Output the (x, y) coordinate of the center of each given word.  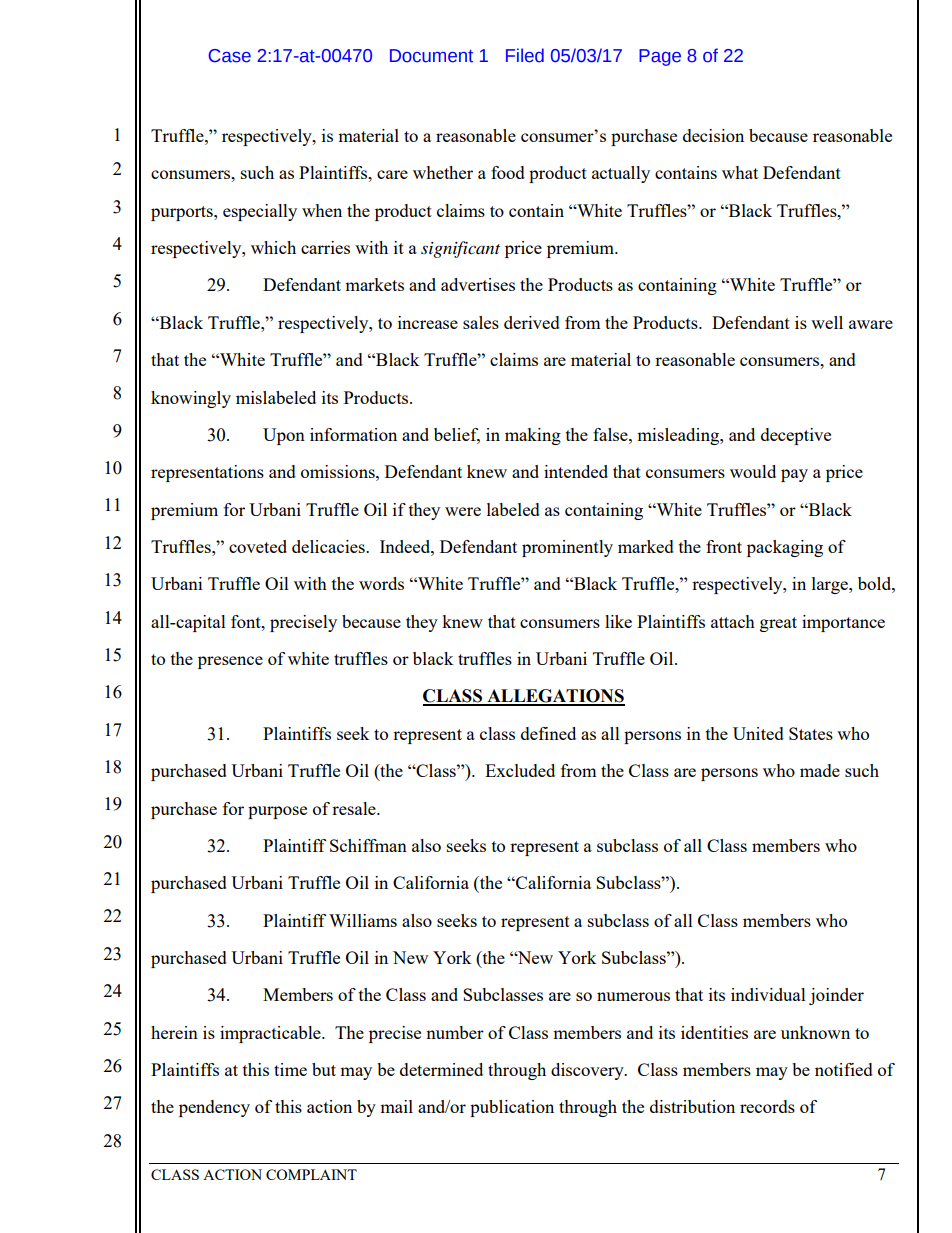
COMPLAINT (311, 1174)
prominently (567, 548)
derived (532, 322)
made (820, 770)
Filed (525, 55)
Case (230, 56)
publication (512, 1108)
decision (713, 135)
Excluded (520, 770)
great (778, 624)
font (247, 621)
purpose (277, 812)
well (827, 322)
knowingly (191, 399)
